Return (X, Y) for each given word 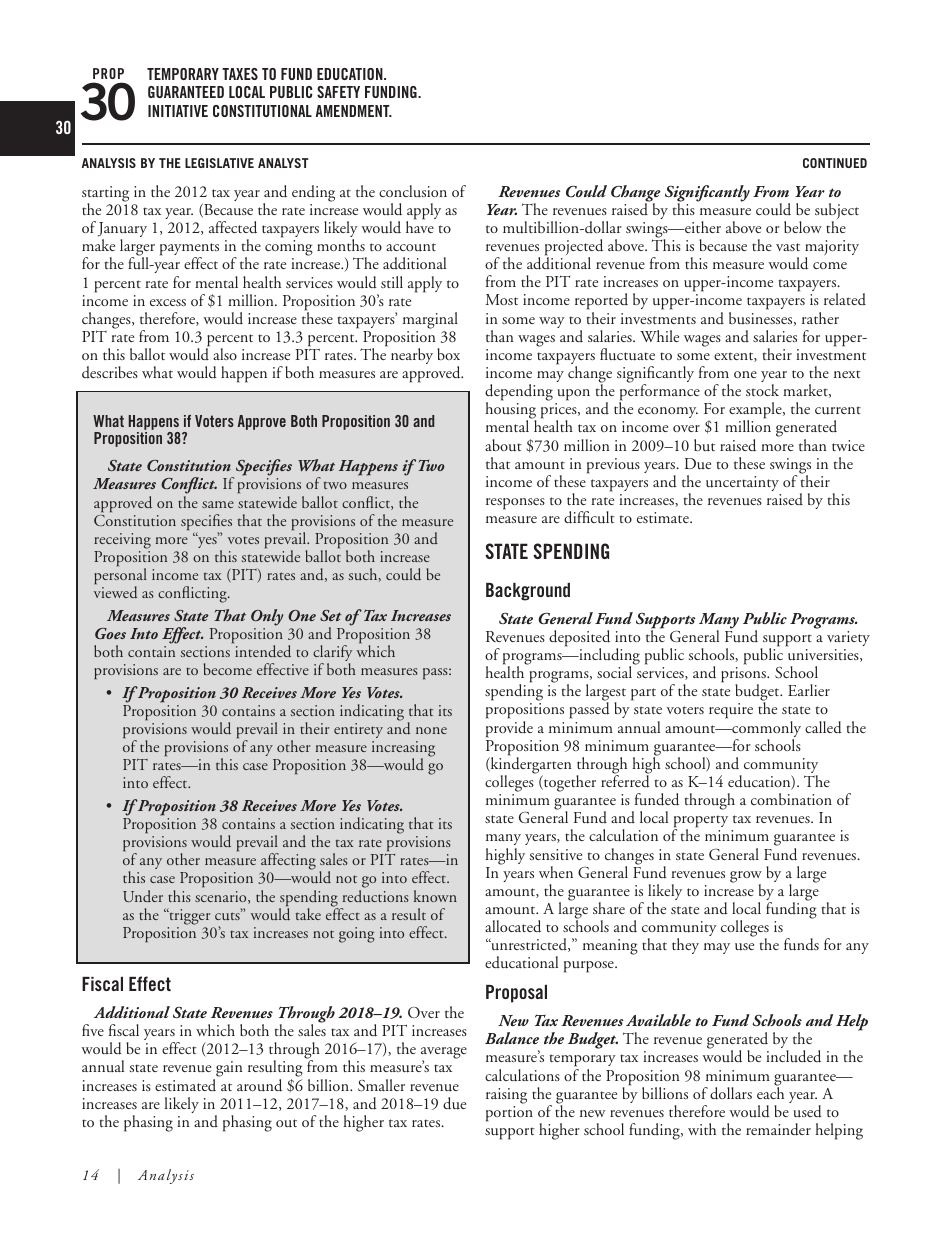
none (431, 730)
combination (791, 799)
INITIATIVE (178, 111)
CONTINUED (835, 163)
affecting (288, 863)
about (503, 445)
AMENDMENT (354, 111)
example (756, 411)
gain (228, 1070)
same (218, 504)
